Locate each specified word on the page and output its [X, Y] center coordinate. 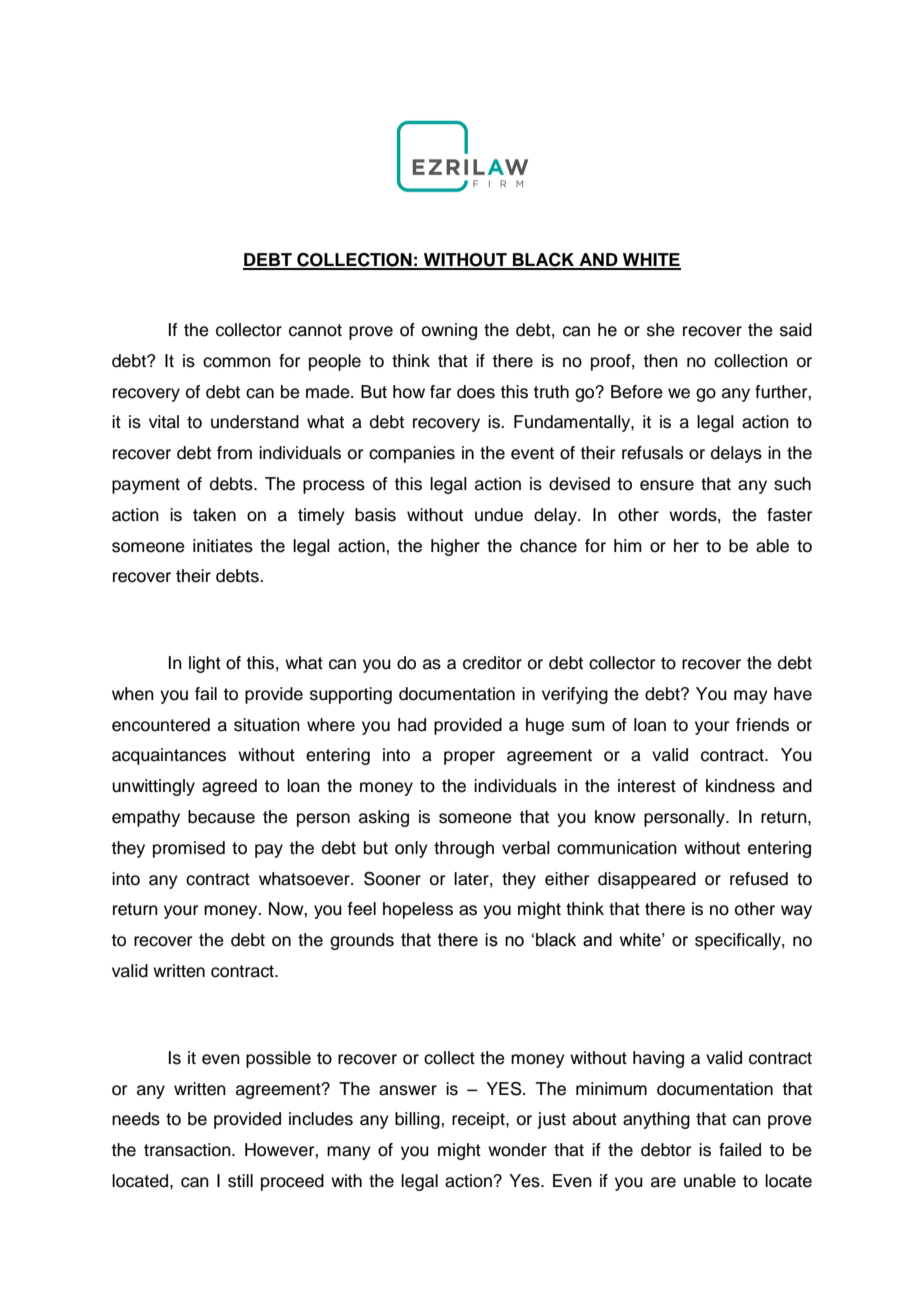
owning [449, 331]
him [628, 545]
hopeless [418, 910]
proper [469, 758]
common [237, 362]
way [796, 912]
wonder [517, 1150]
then [660, 361]
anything [656, 1120]
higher [455, 547]
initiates [223, 546]
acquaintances [169, 756]
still [240, 1181]
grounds [362, 941]
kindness [740, 786]
